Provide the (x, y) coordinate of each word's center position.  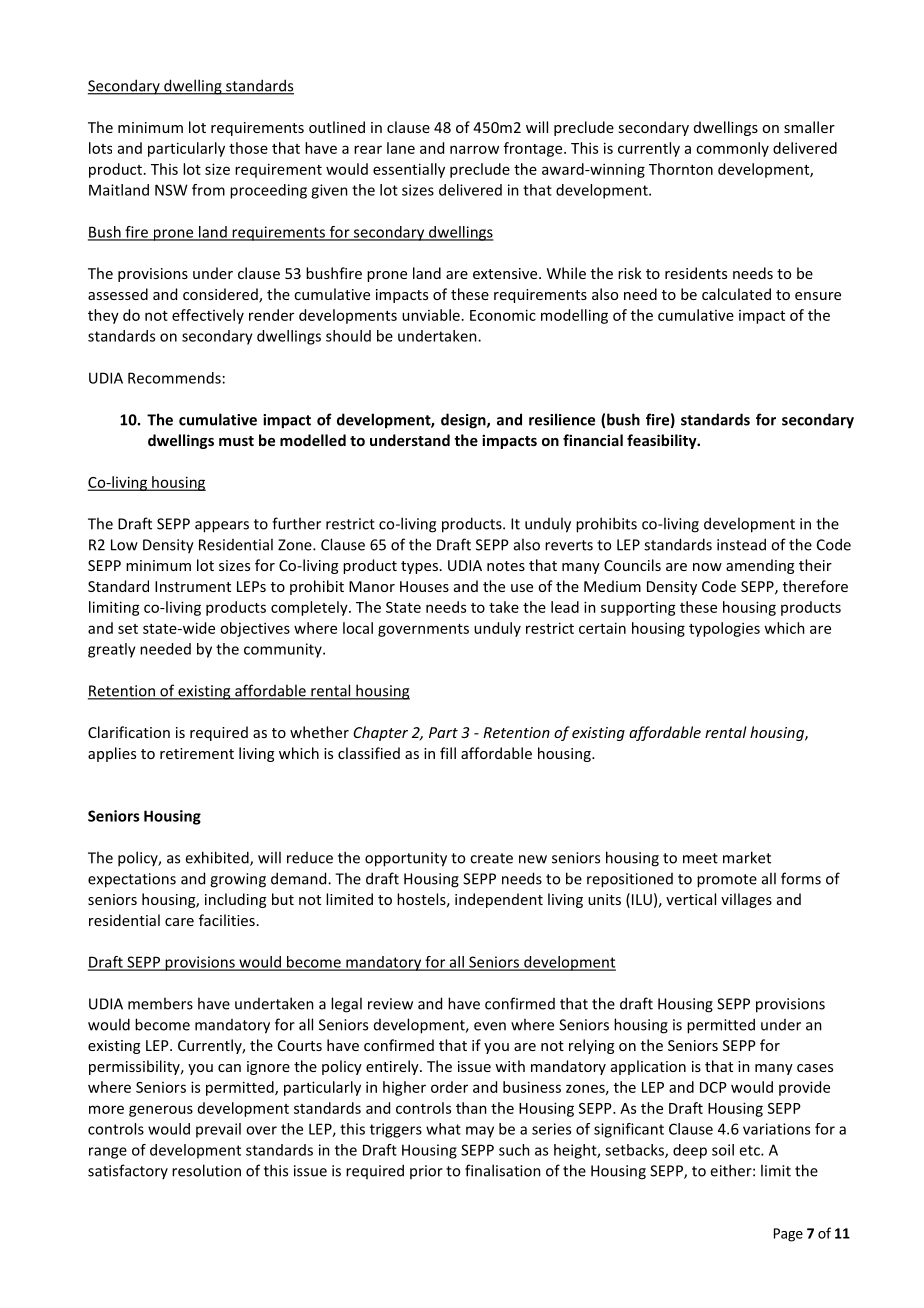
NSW (171, 190)
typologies (724, 629)
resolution (206, 1170)
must (236, 441)
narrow (474, 149)
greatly (112, 650)
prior (426, 1172)
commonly (732, 149)
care (179, 922)
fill (448, 753)
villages (746, 900)
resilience (562, 419)
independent (499, 900)
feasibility (663, 441)
